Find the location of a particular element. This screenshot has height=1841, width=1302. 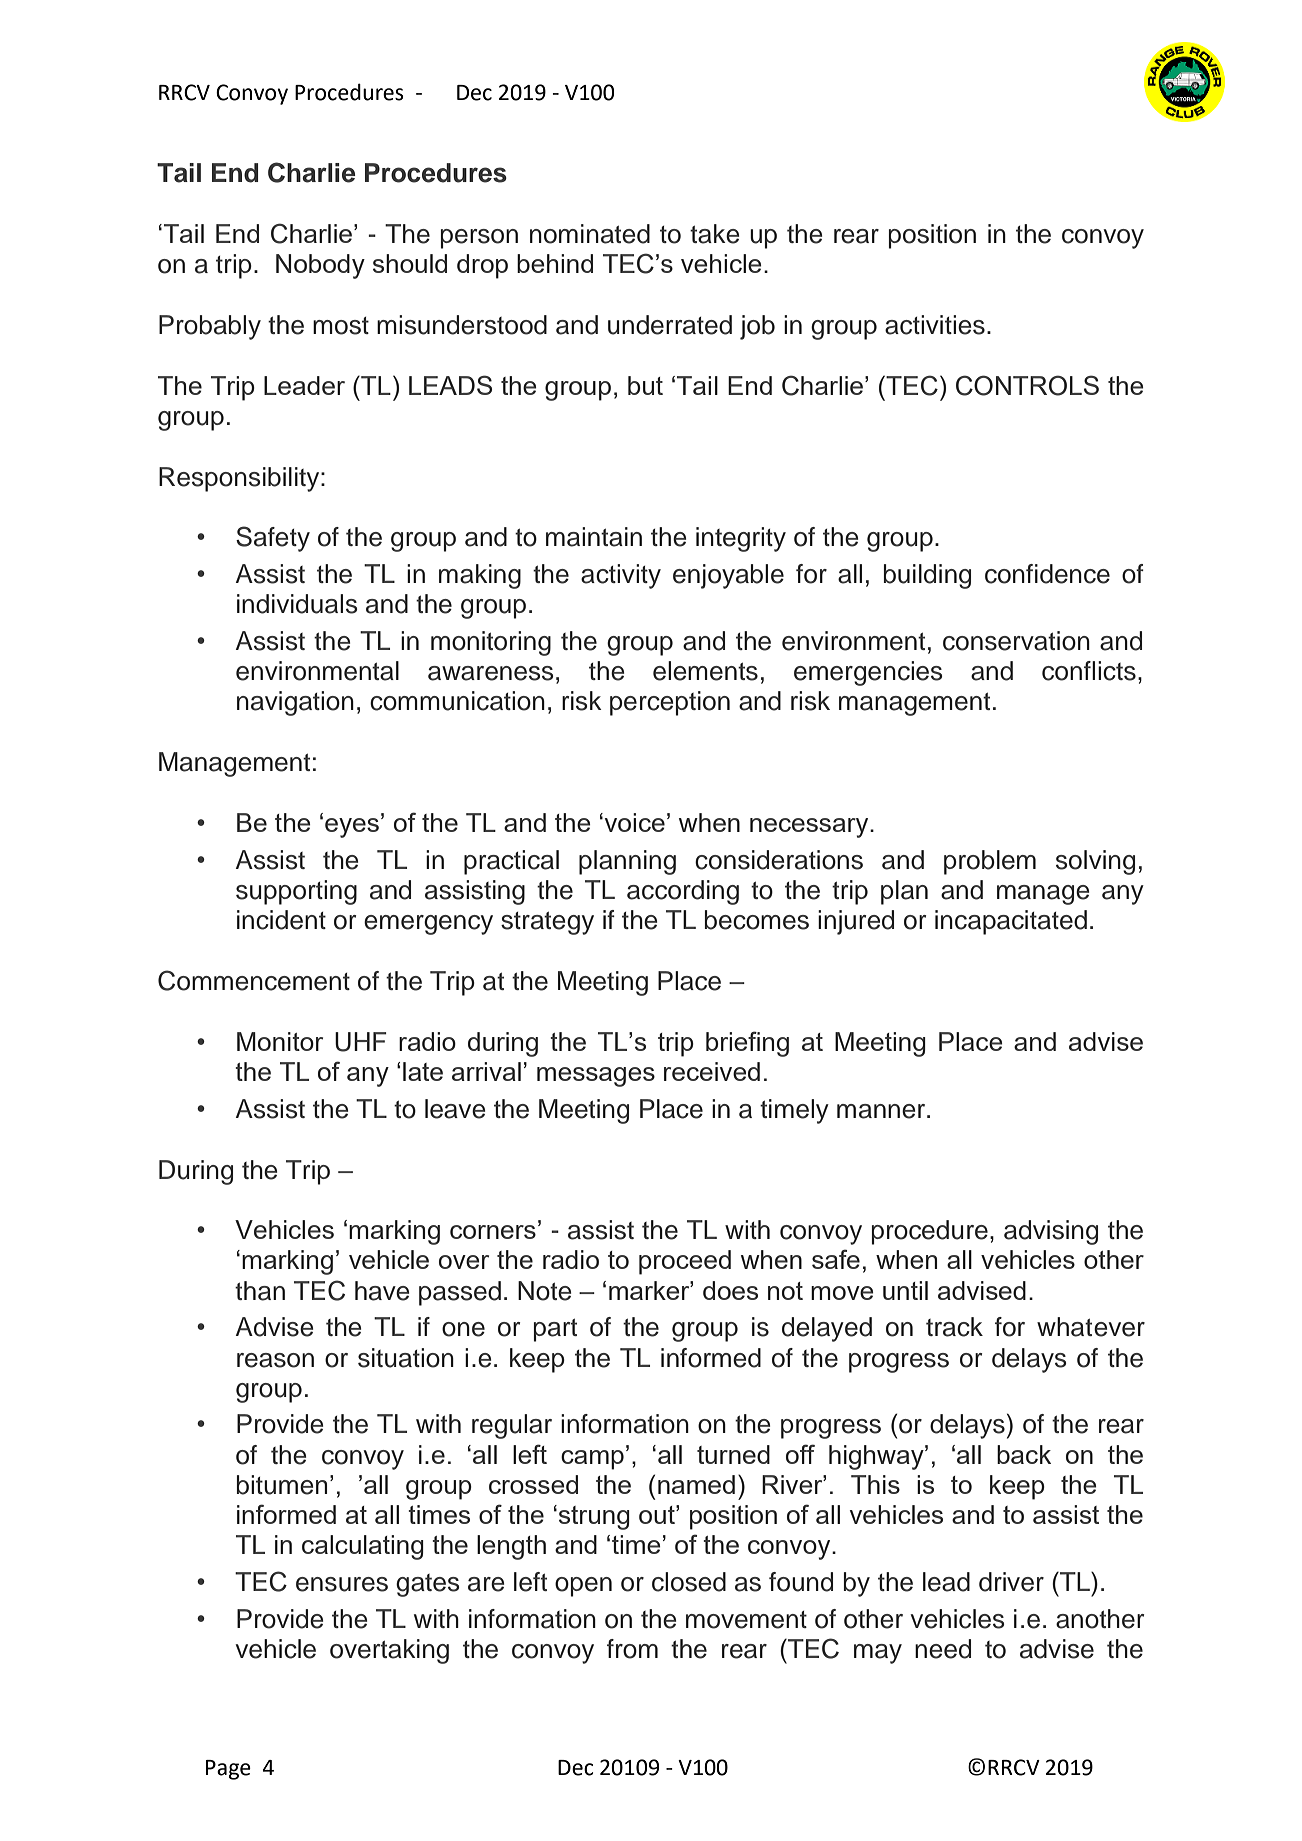

received is located at coordinates (712, 1071).
